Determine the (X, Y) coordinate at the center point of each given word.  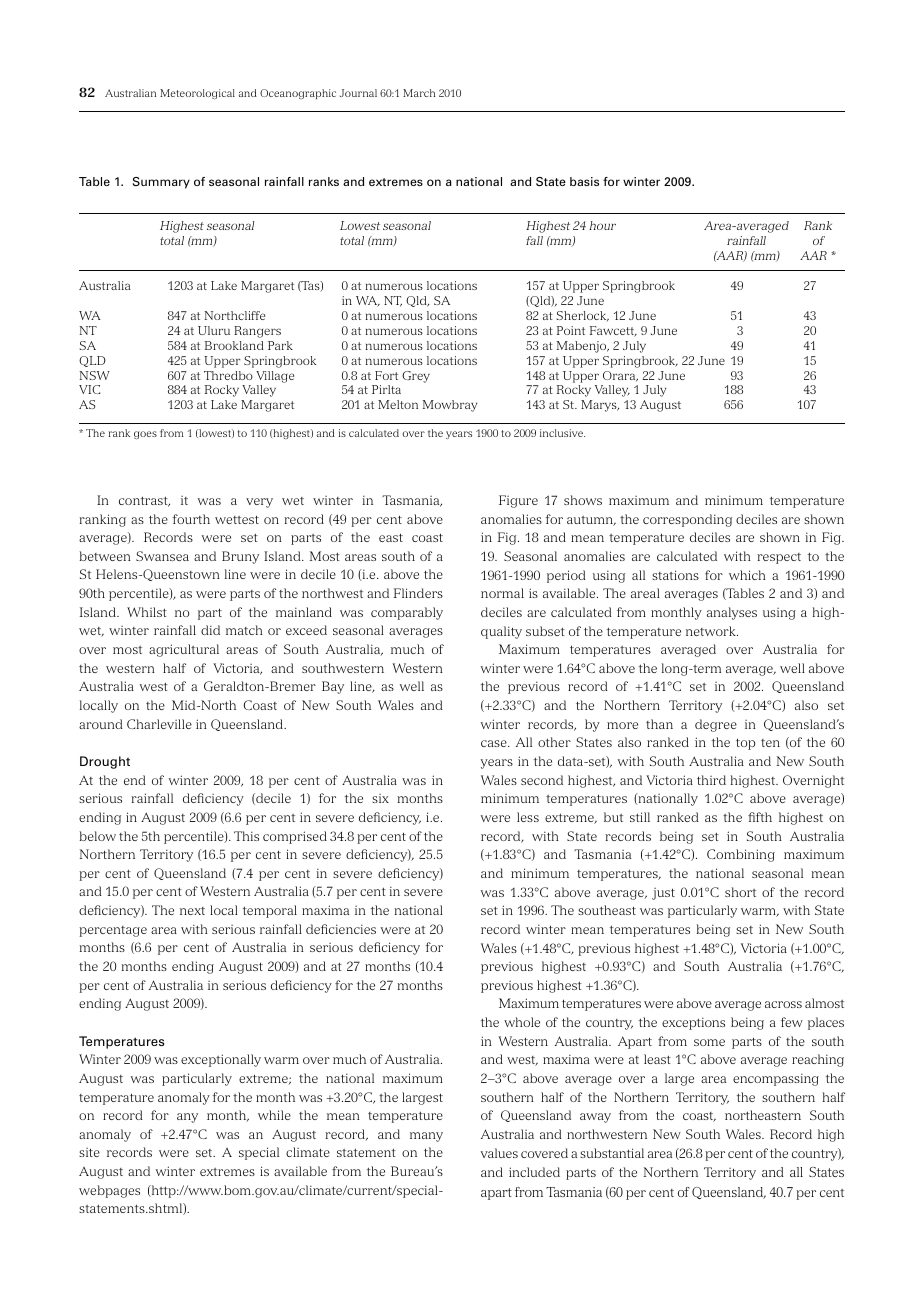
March (419, 93)
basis (584, 181)
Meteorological (197, 94)
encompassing (776, 1079)
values (499, 1153)
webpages (109, 1191)
